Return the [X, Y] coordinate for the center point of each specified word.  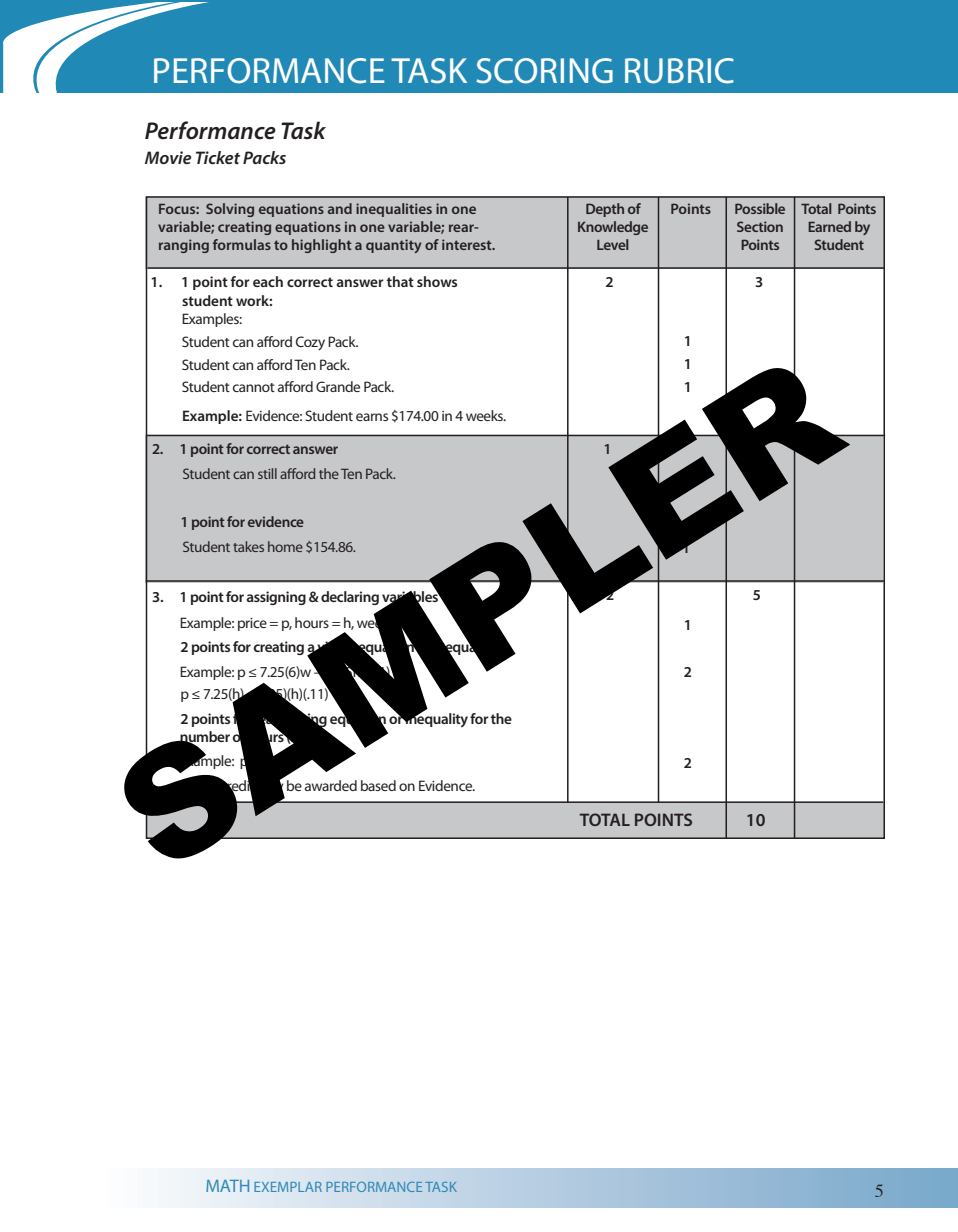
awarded [331, 785]
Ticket [218, 157]
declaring [350, 598]
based [378, 785]
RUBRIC [679, 71]
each [268, 281]
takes [248, 546]
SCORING [544, 71]
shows [437, 281]
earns [372, 417]
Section [760, 226]
